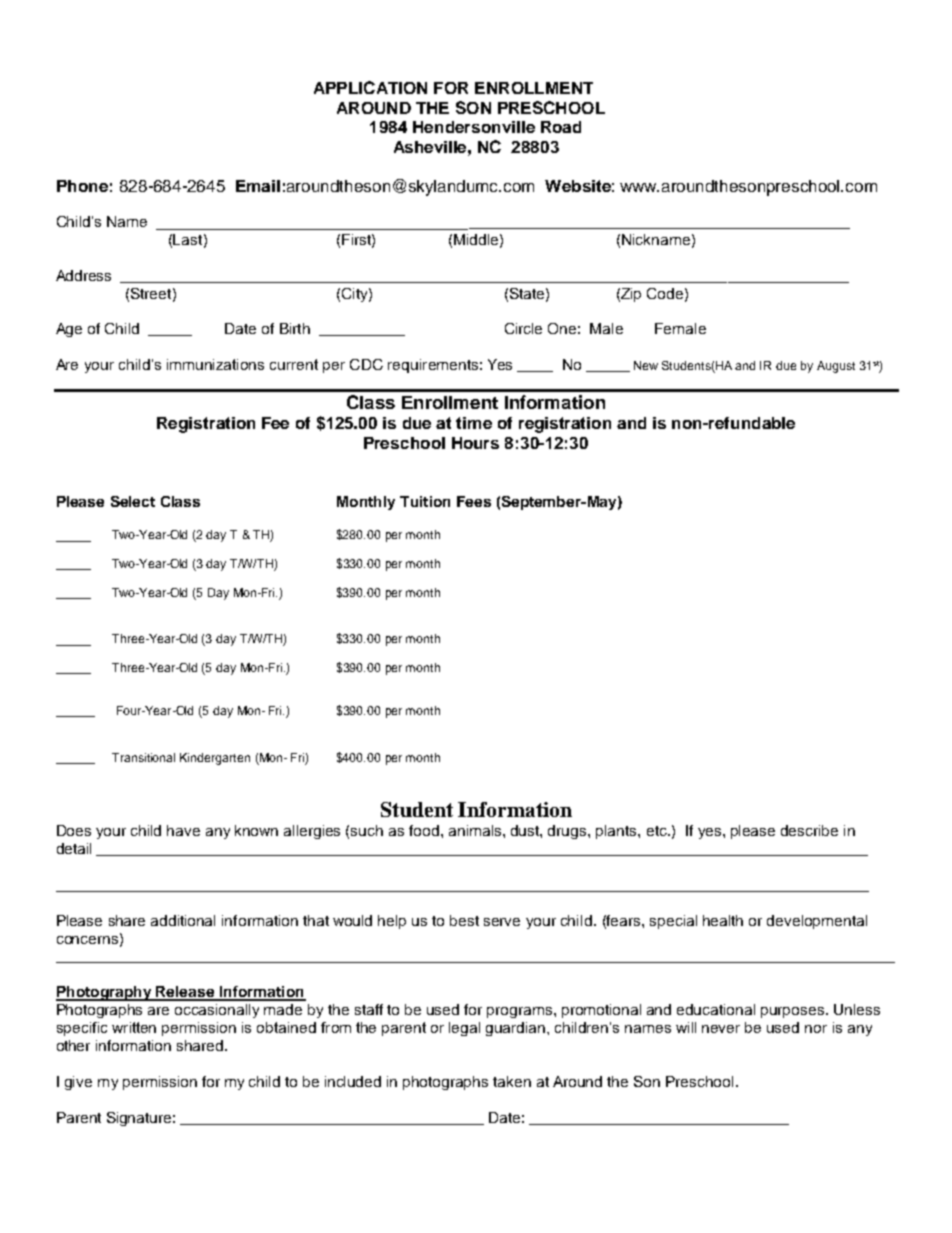  What do you see at coordinates (143, 757) in the image?
I see `Transitional` at bounding box center [143, 757].
